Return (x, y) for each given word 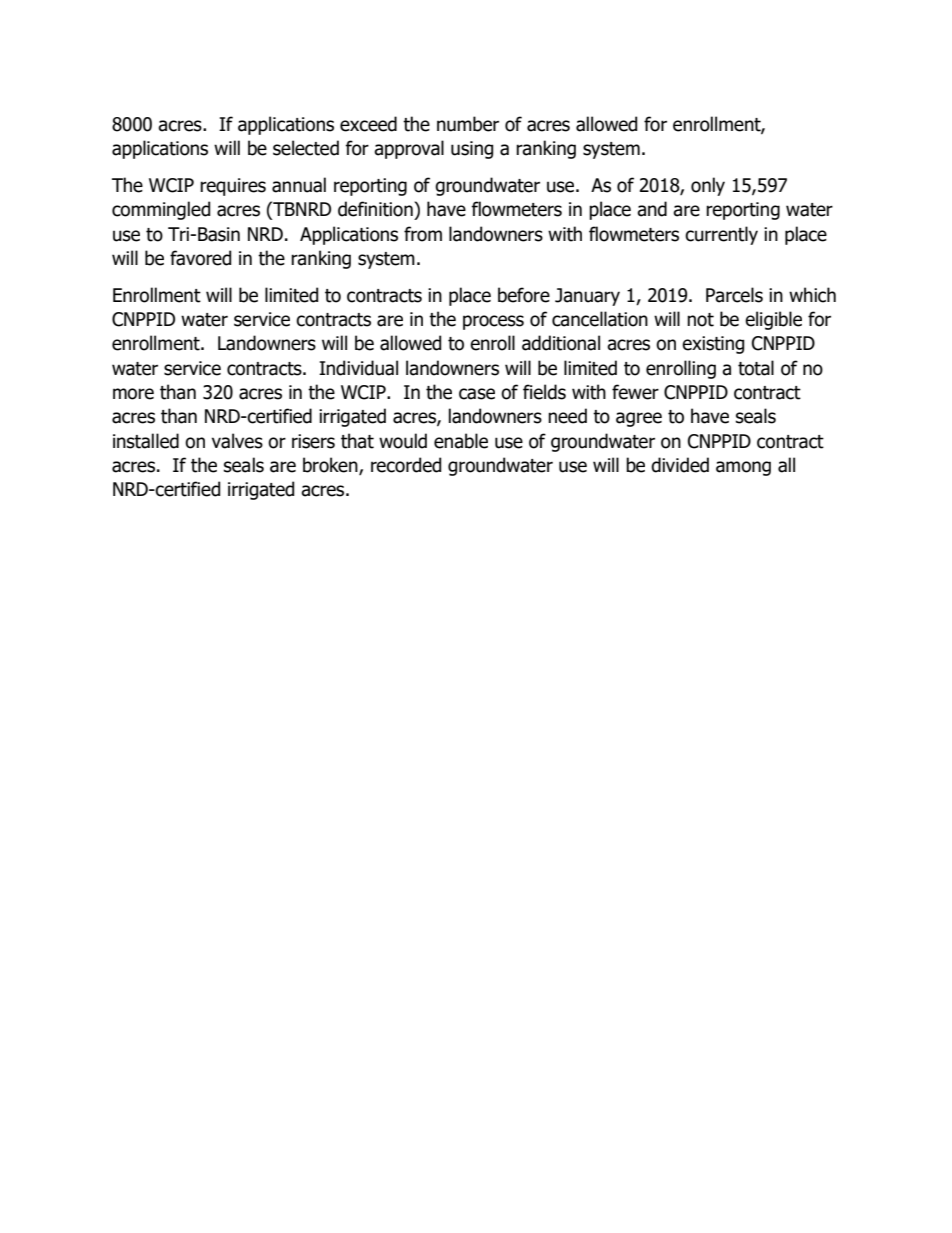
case (477, 394)
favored (200, 258)
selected (306, 148)
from (423, 234)
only (708, 186)
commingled (161, 210)
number (468, 124)
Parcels (734, 295)
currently (721, 235)
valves (237, 441)
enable (461, 441)
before (524, 295)
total (756, 368)
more (133, 394)
